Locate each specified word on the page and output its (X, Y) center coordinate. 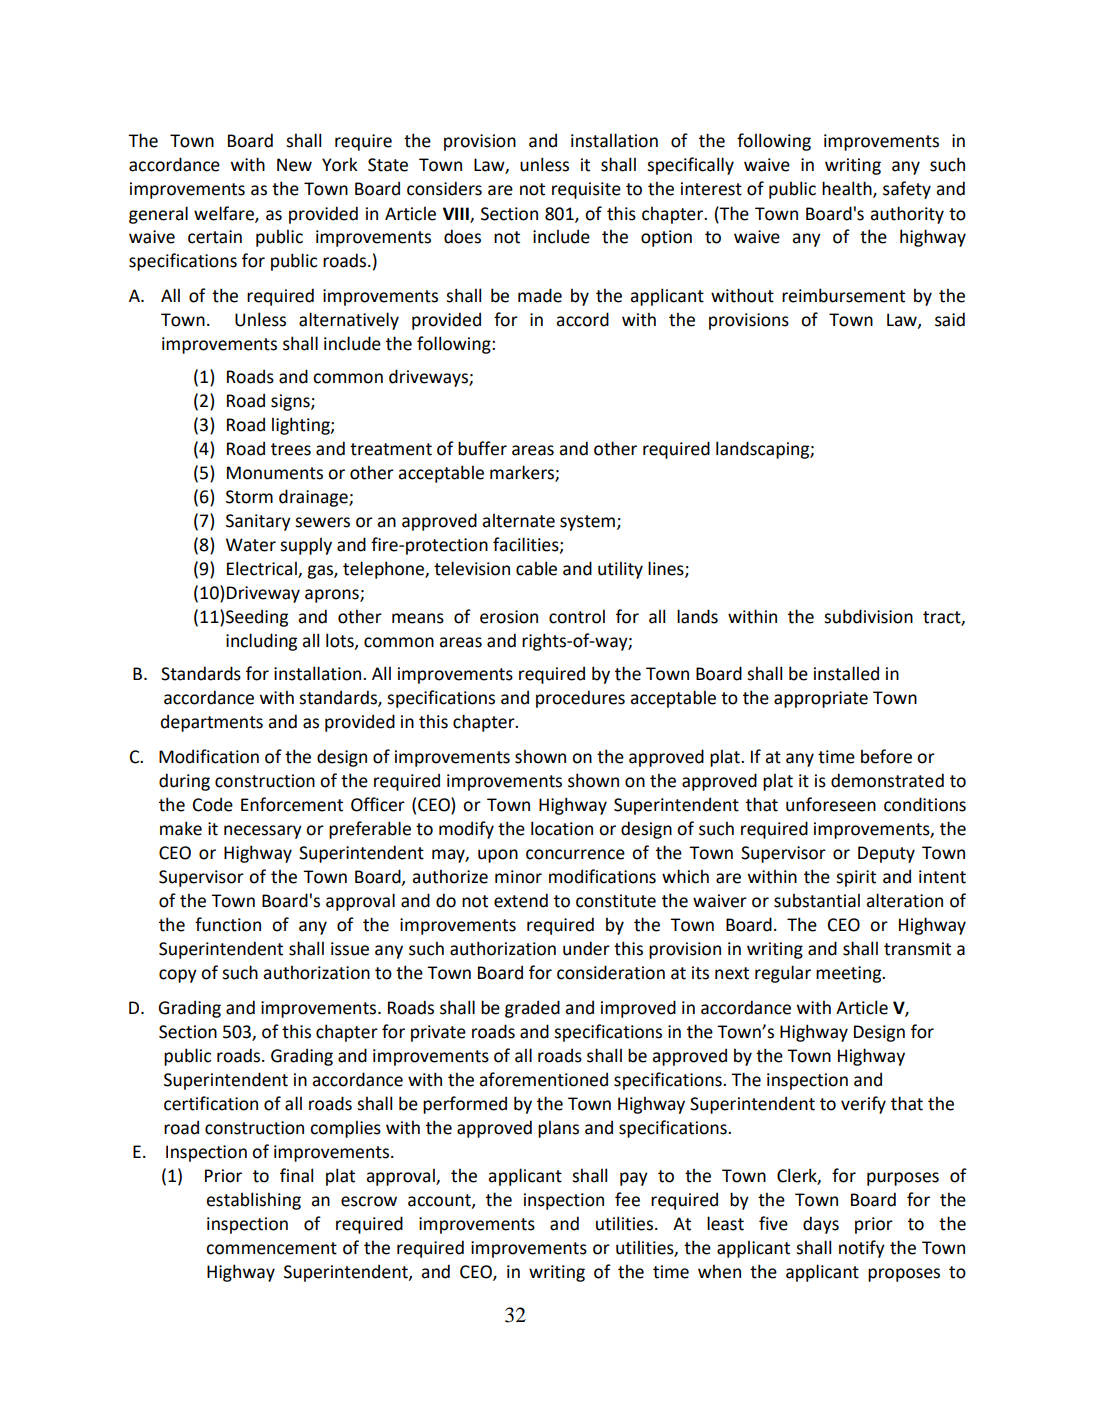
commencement (271, 1248)
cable (536, 568)
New (294, 165)
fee (627, 1199)
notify (862, 1249)
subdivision (868, 616)
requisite (586, 190)
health (848, 189)
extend (521, 900)
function (228, 924)
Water (251, 545)
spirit (856, 878)
